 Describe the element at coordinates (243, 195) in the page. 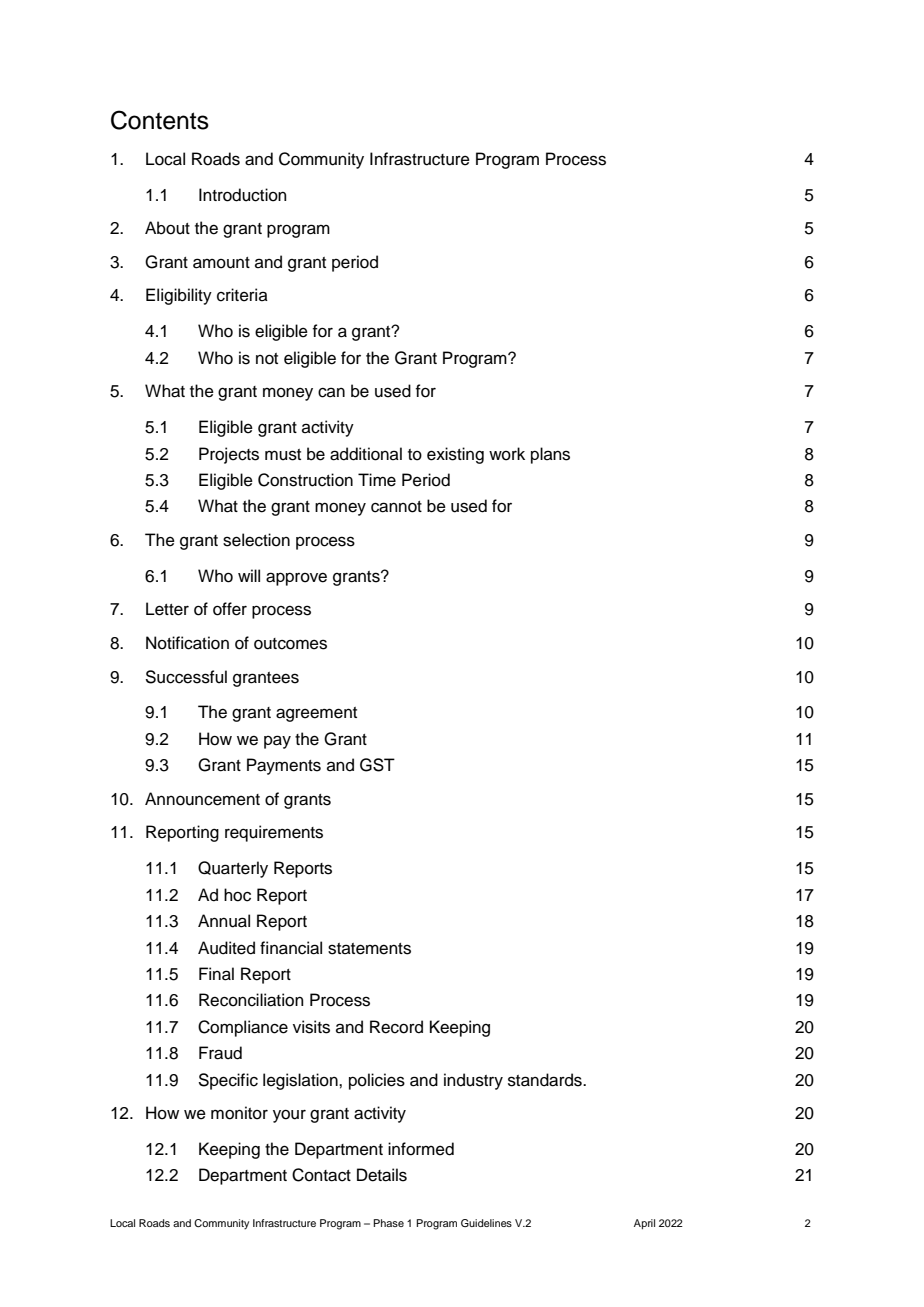

I see `Introduction` at that location.
